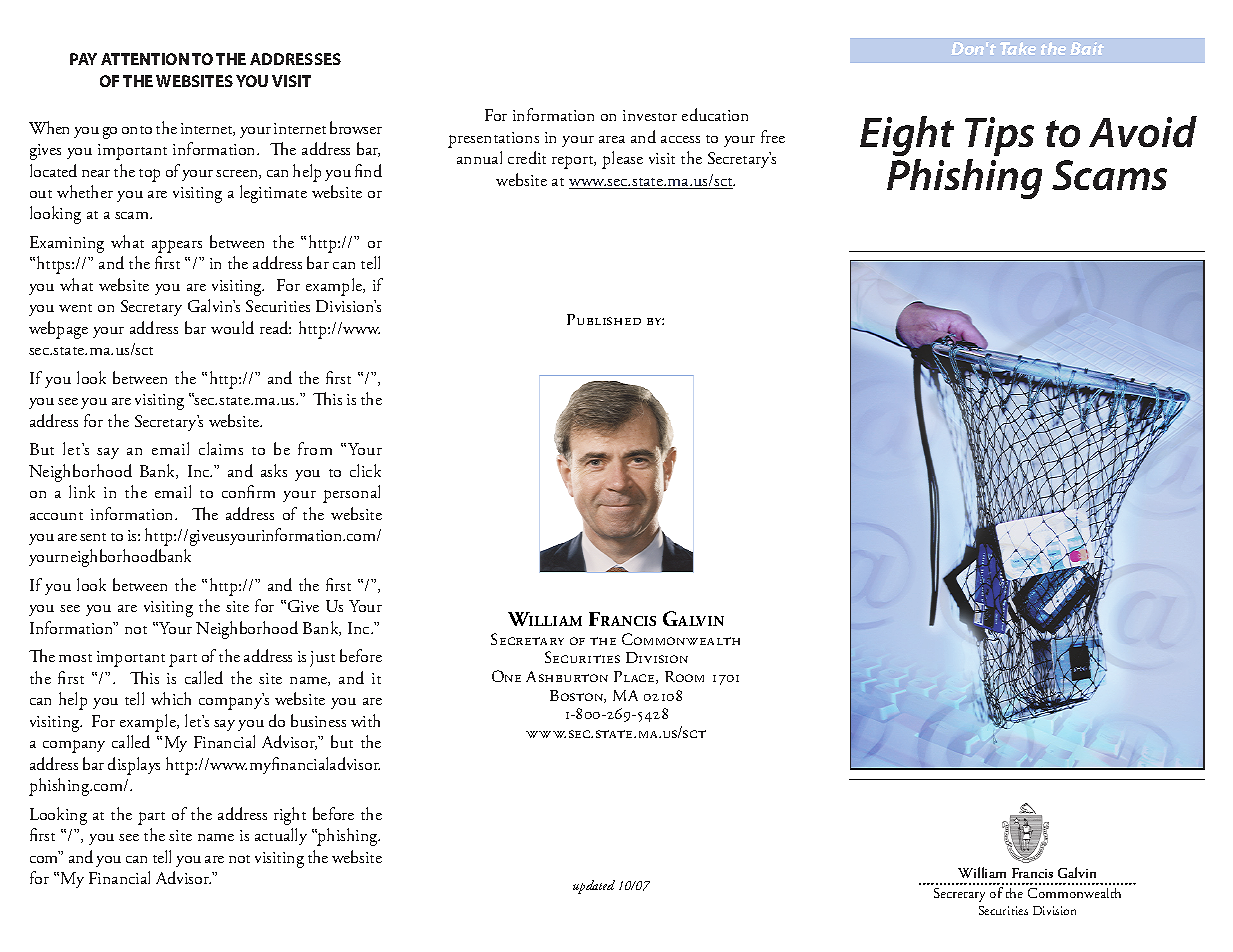  What do you see at coordinates (635, 677) in the screenshot?
I see `Place` at bounding box center [635, 677].
